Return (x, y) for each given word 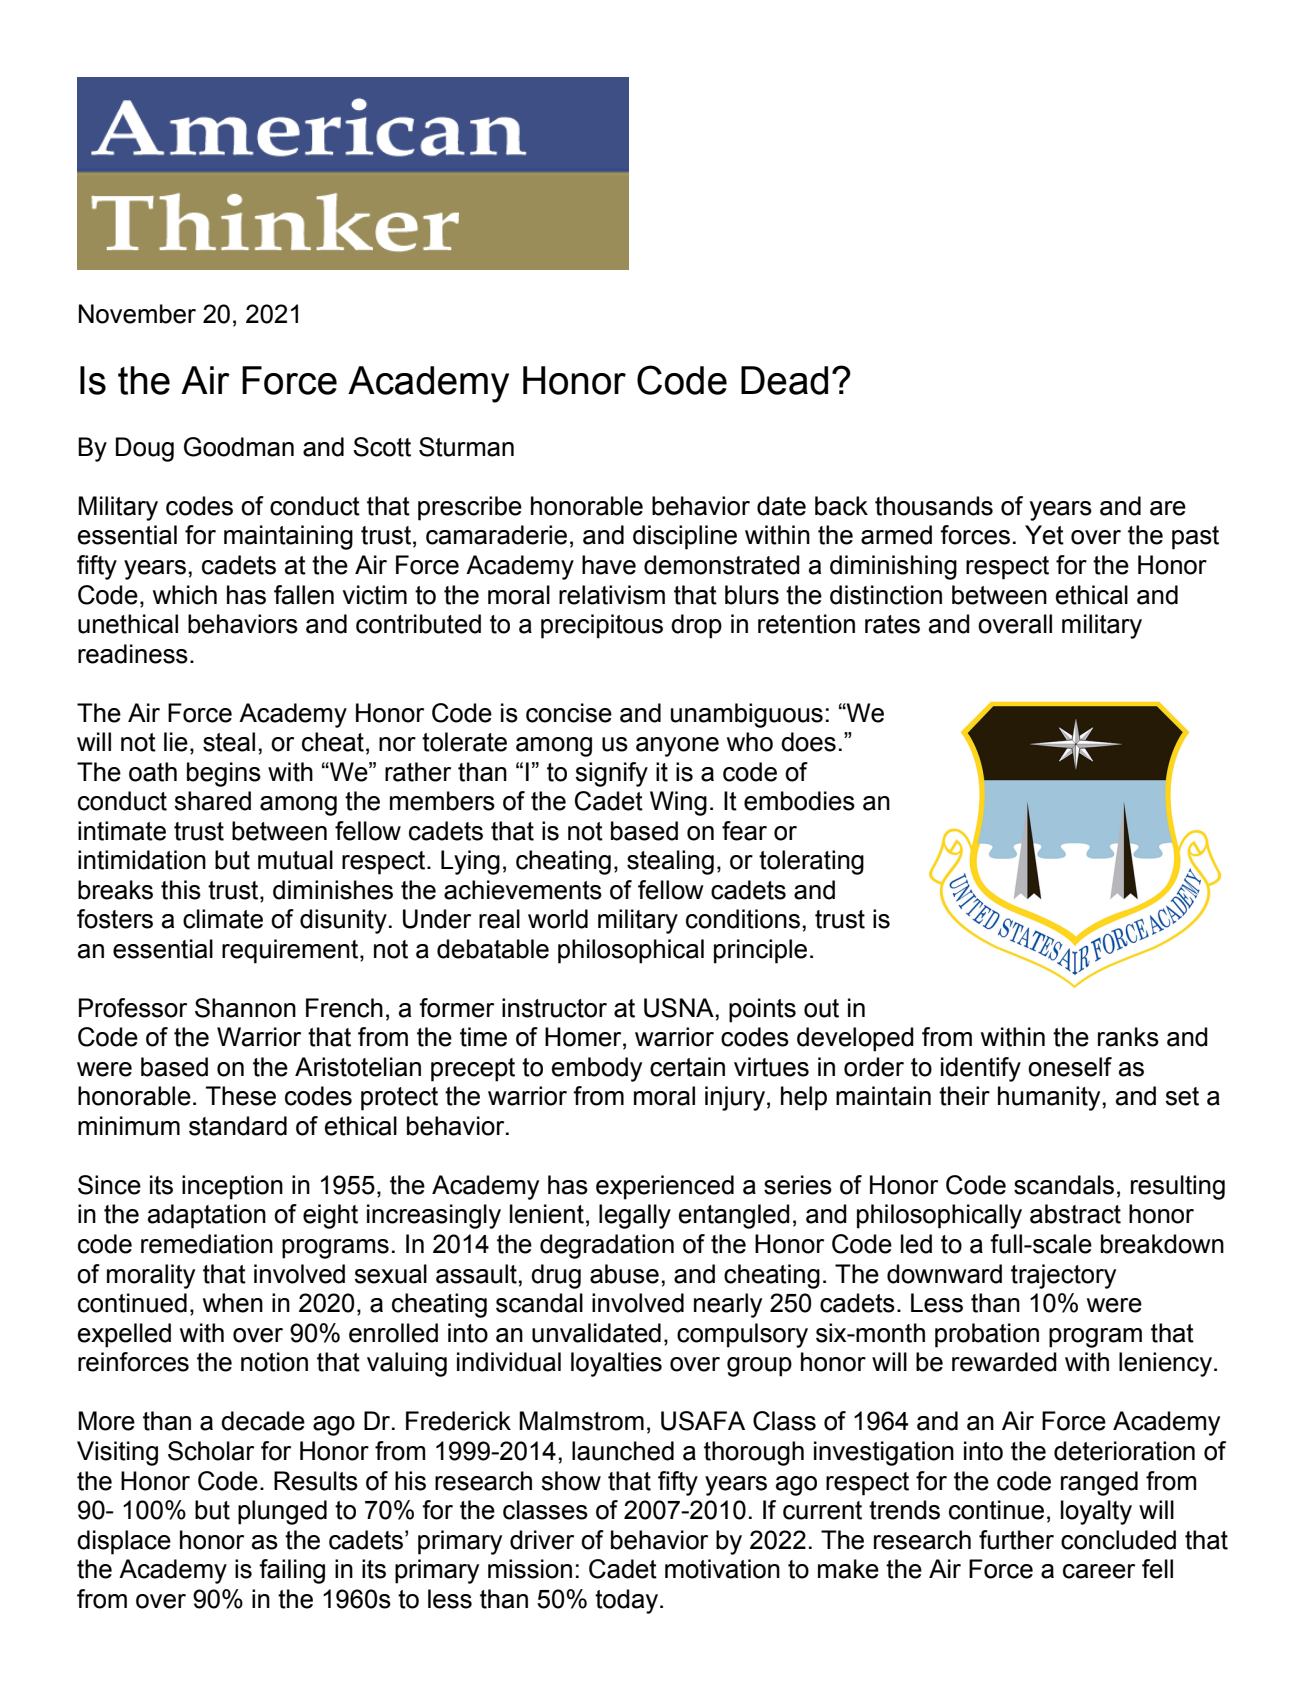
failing (292, 1571)
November (137, 314)
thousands (934, 506)
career (1099, 1571)
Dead (784, 380)
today (626, 1601)
